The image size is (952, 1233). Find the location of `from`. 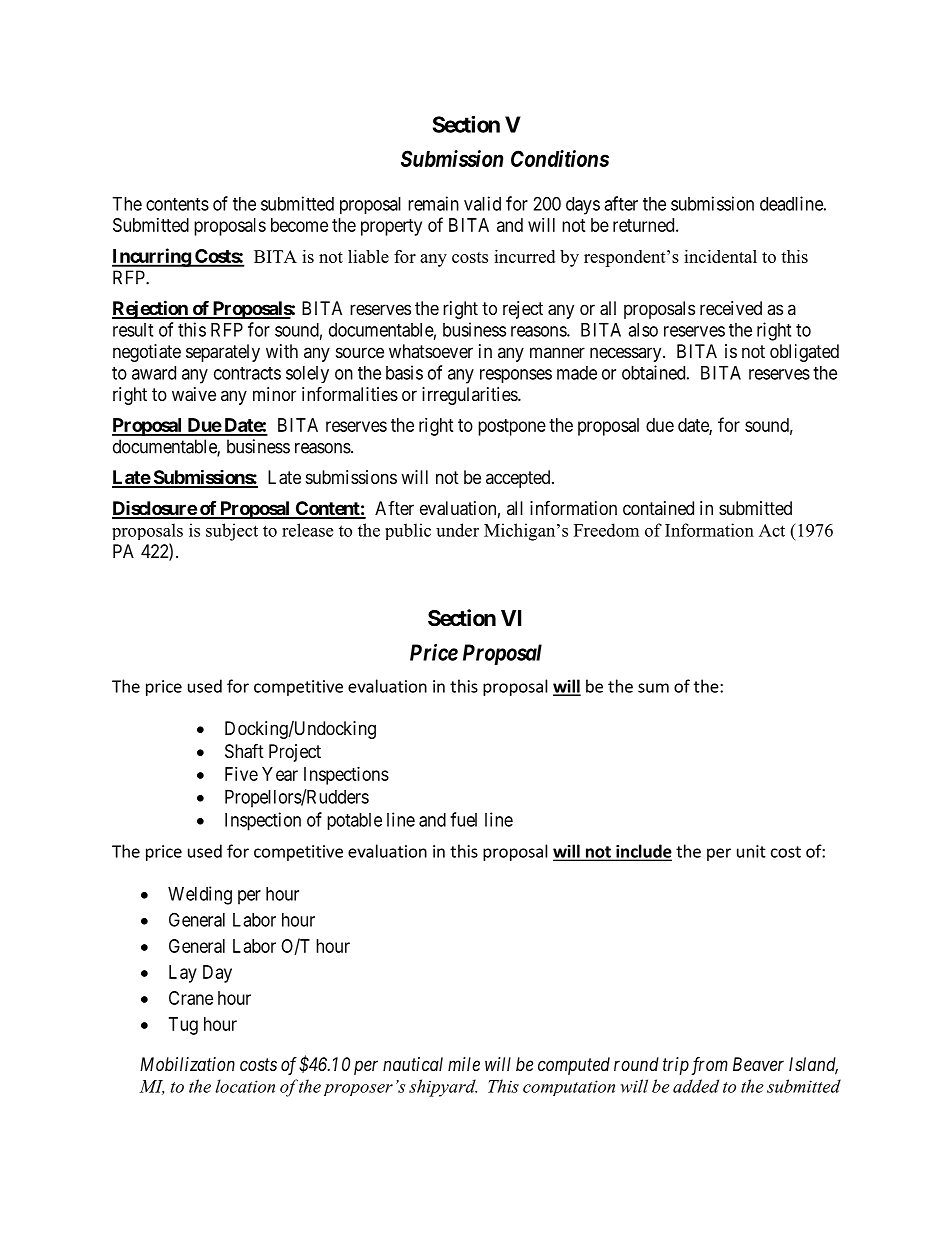

from is located at coordinates (710, 1066).
